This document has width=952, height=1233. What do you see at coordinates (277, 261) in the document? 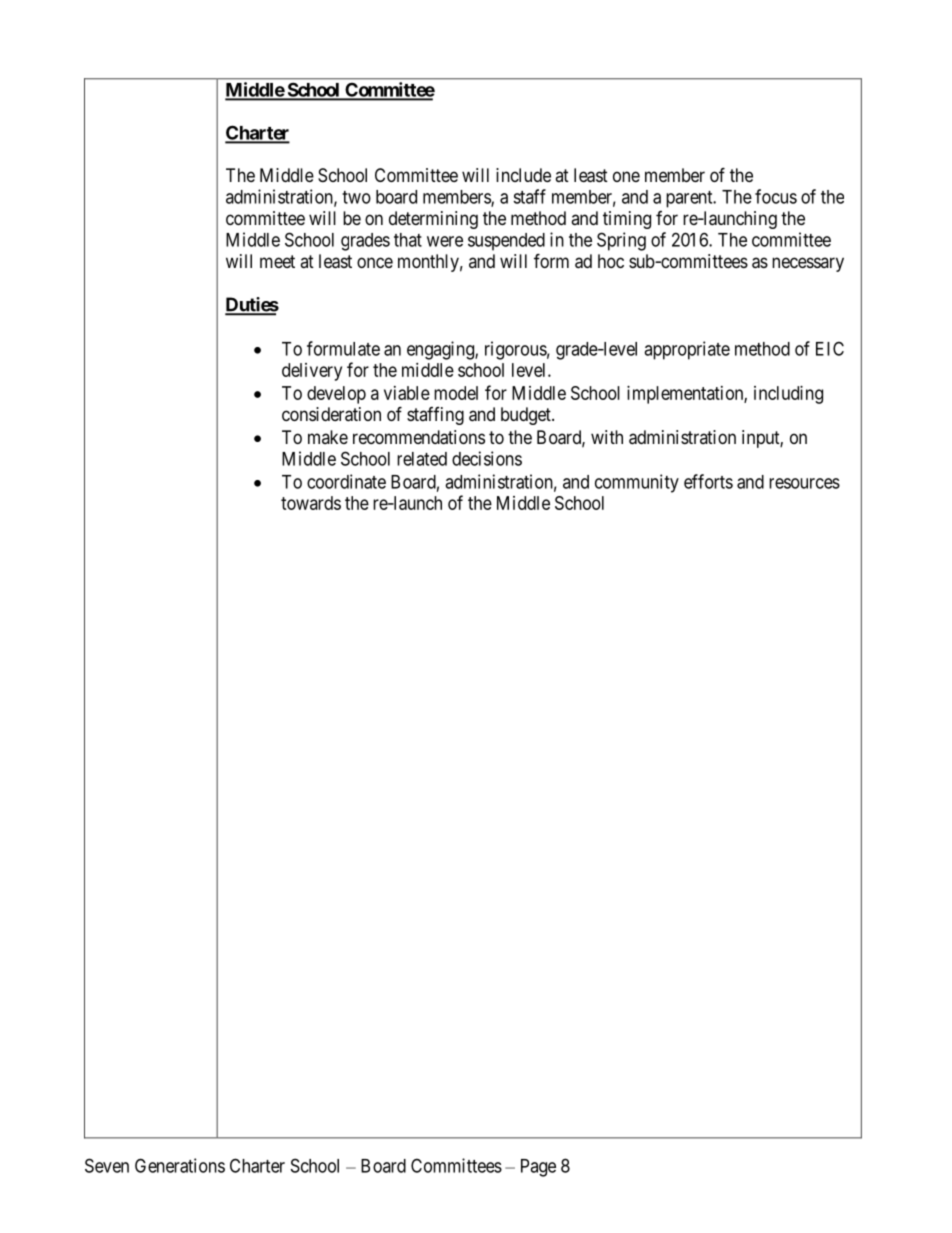
I see `meet` at bounding box center [277, 261].
